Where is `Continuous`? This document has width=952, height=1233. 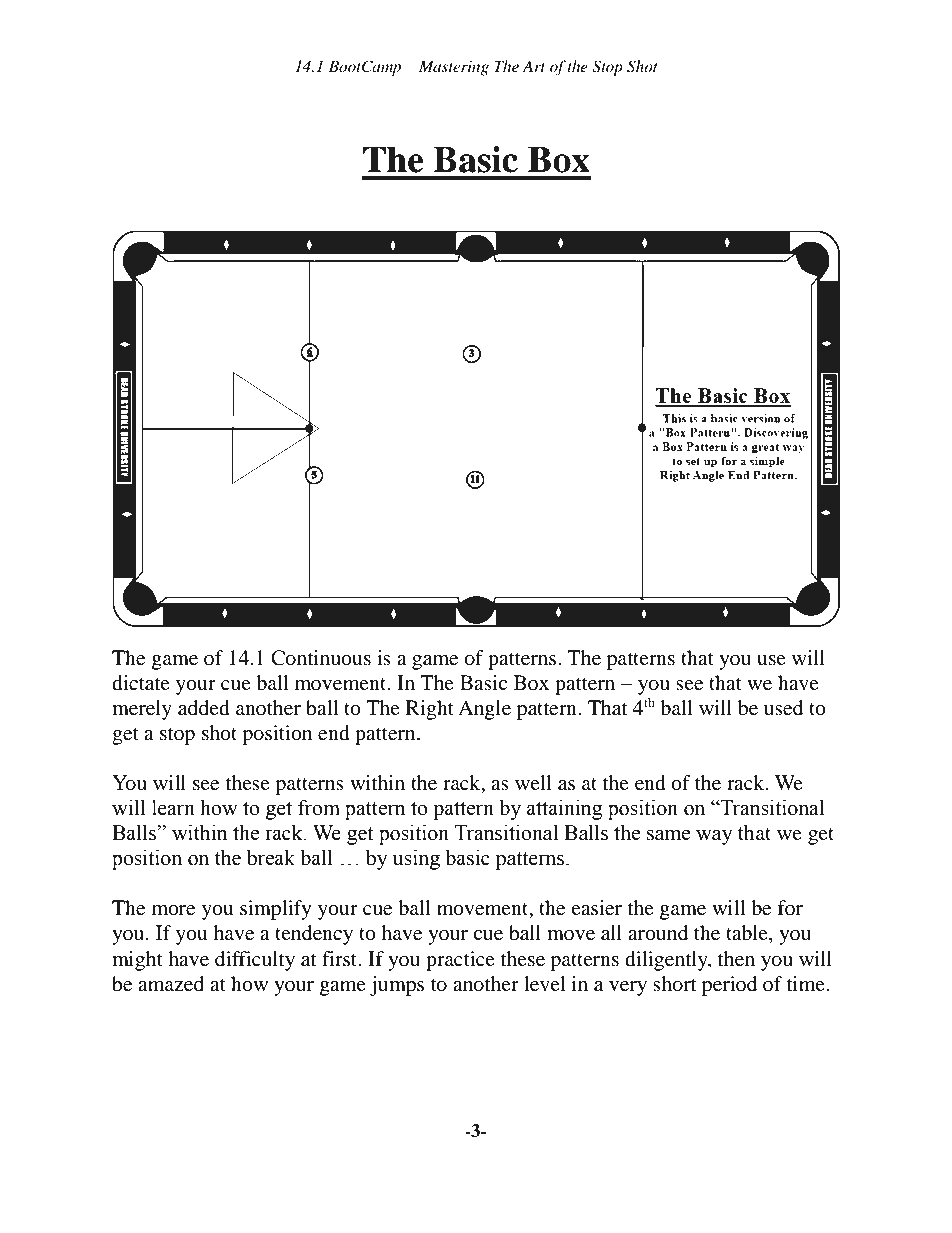
Continuous is located at coordinates (321, 658).
